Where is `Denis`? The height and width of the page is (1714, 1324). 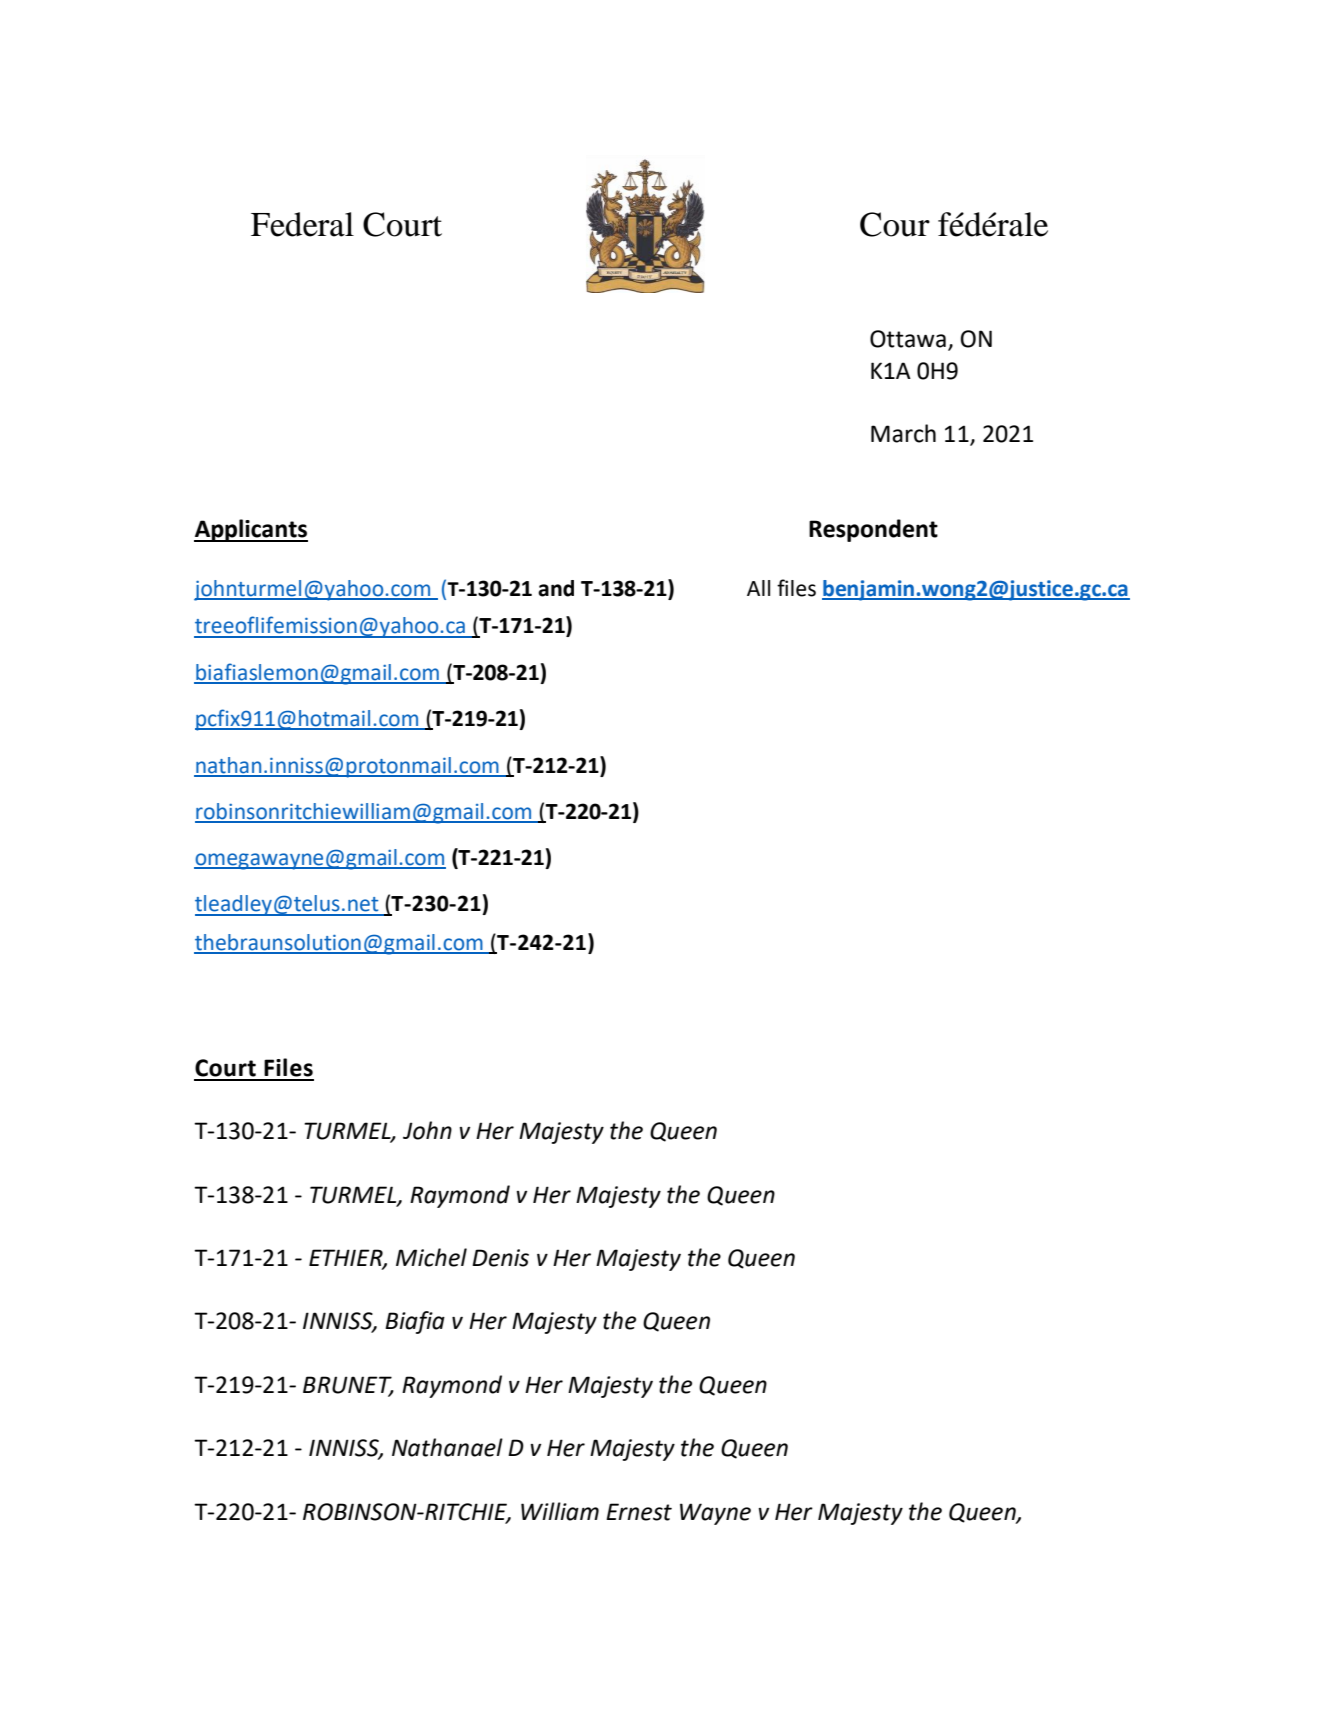
Denis is located at coordinates (500, 1258).
